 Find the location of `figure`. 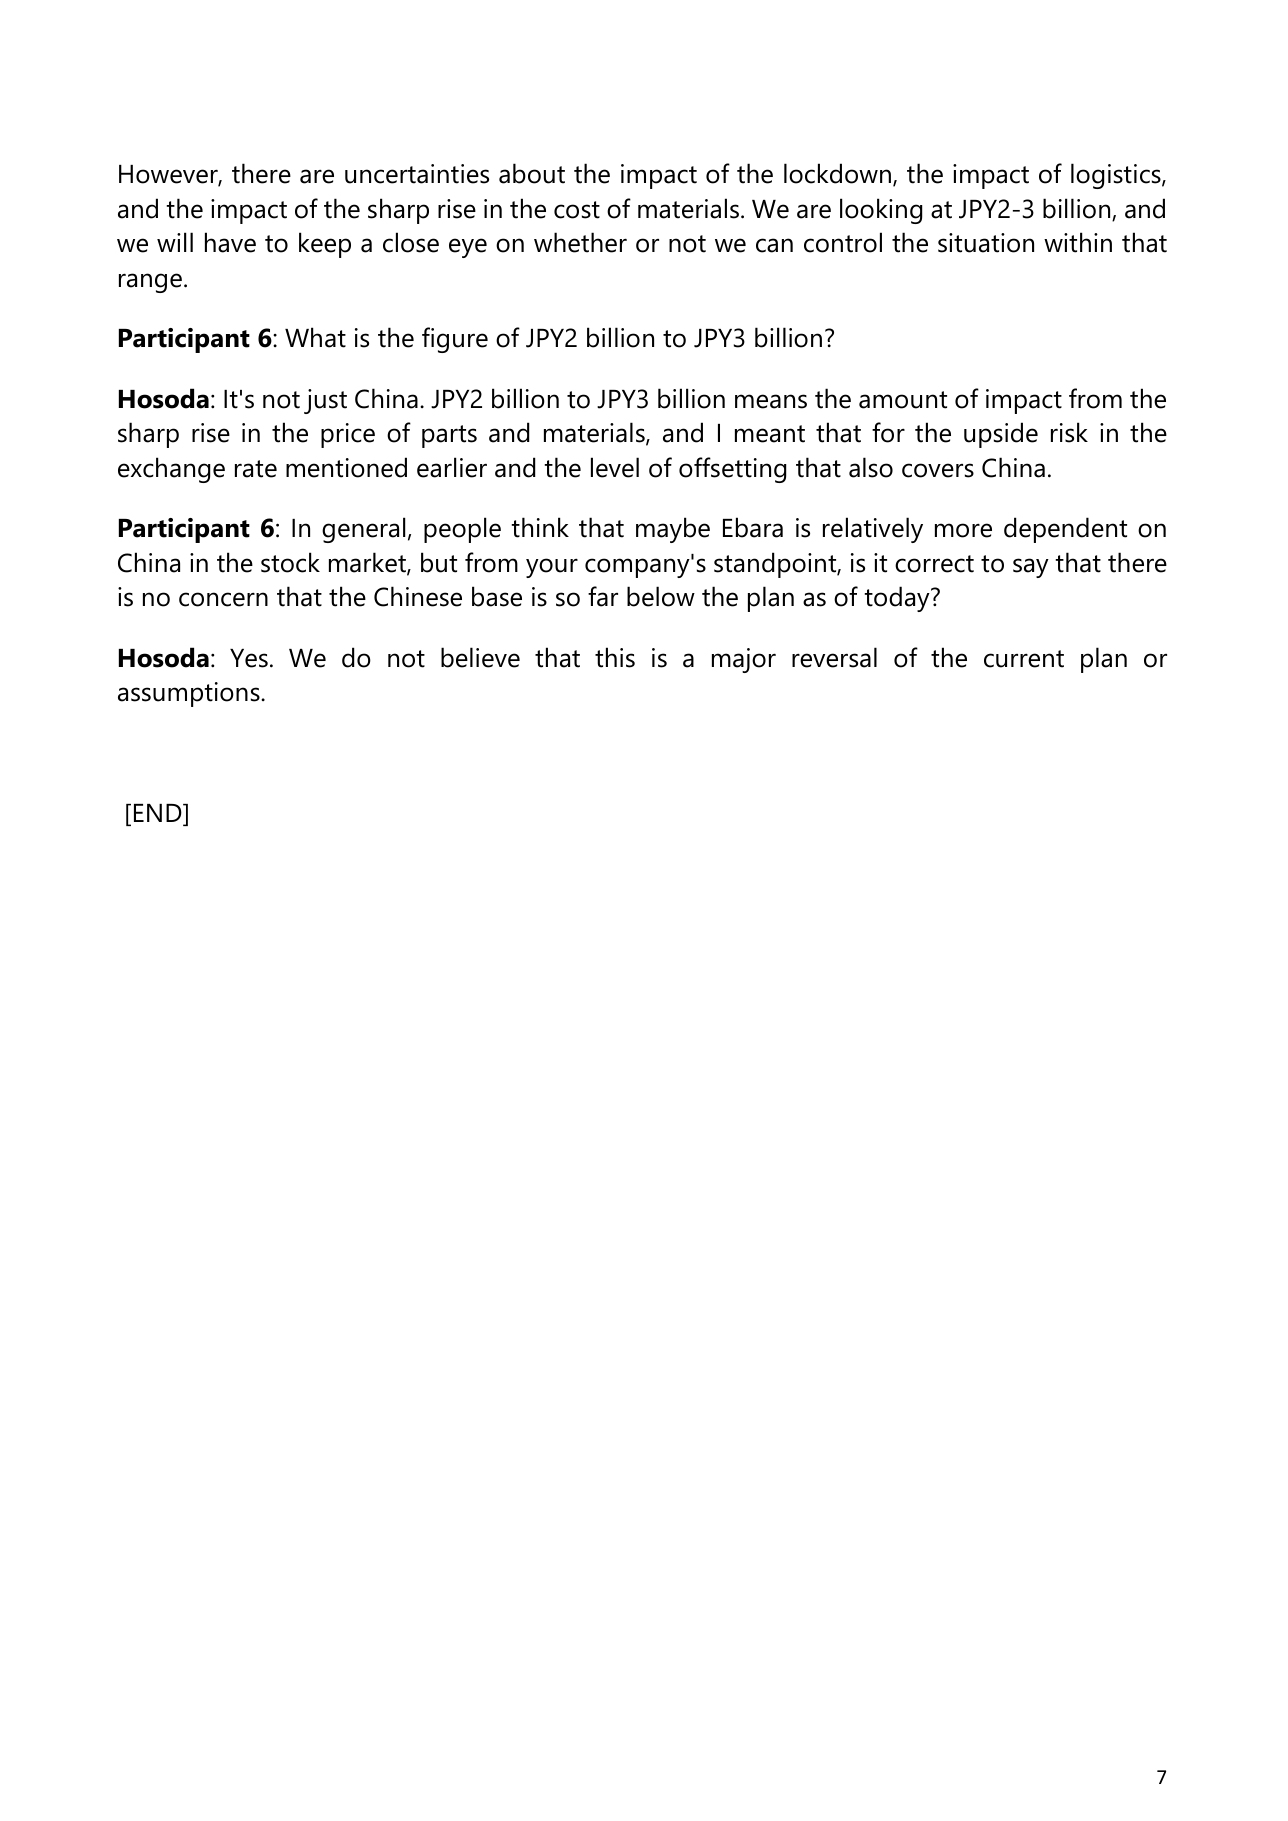

figure is located at coordinates (455, 340).
